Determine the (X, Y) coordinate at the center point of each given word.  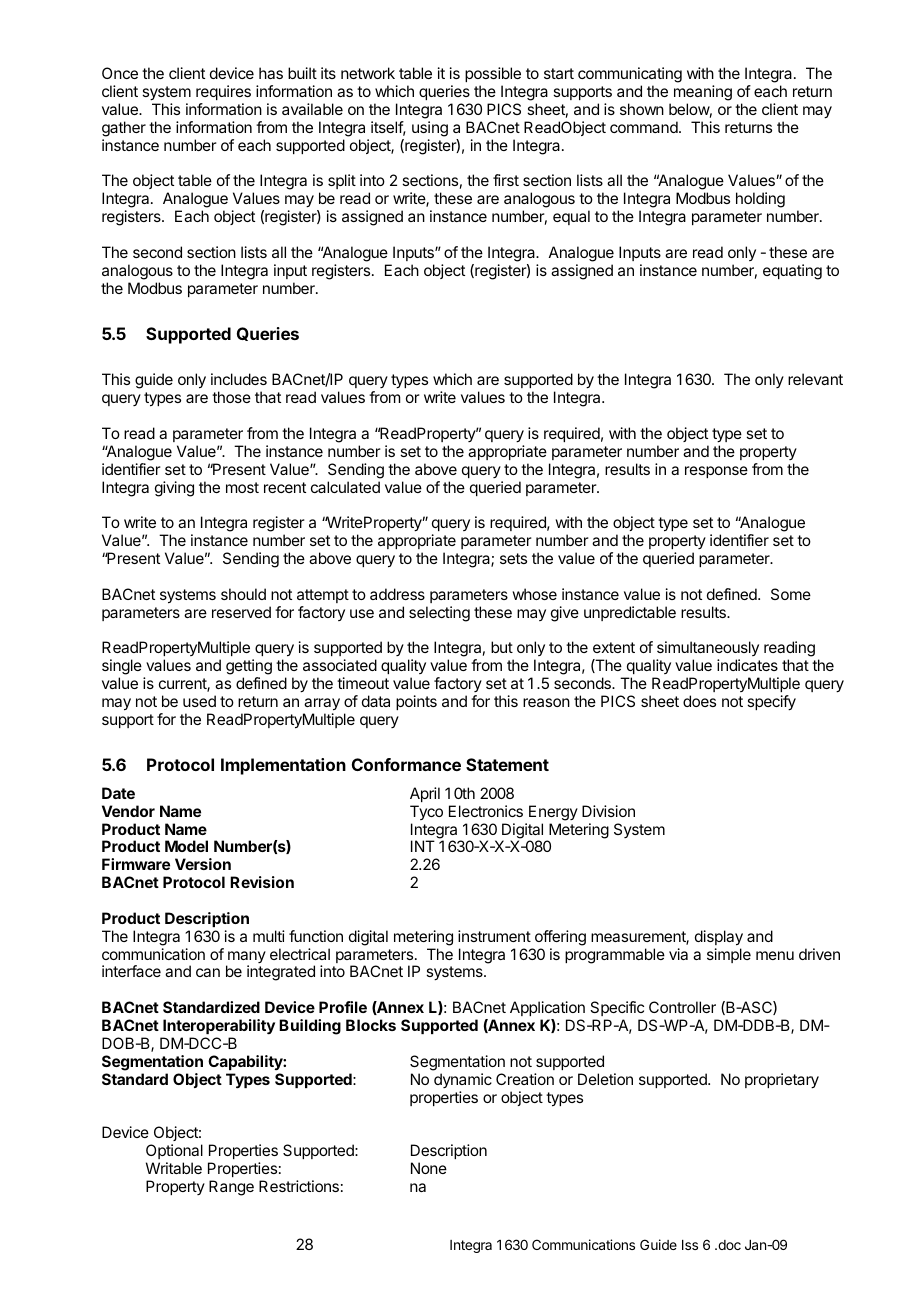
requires (223, 92)
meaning (703, 93)
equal (571, 217)
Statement (507, 764)
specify (771, 703)
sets (513, 558)
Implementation (283, 766)
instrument (494, 936)
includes (239, 379)
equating (792, 272)
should (243, 594)
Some (791, 594)
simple (729, 955)
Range (231, 1188)
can (208, 972)
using (430, 129)
